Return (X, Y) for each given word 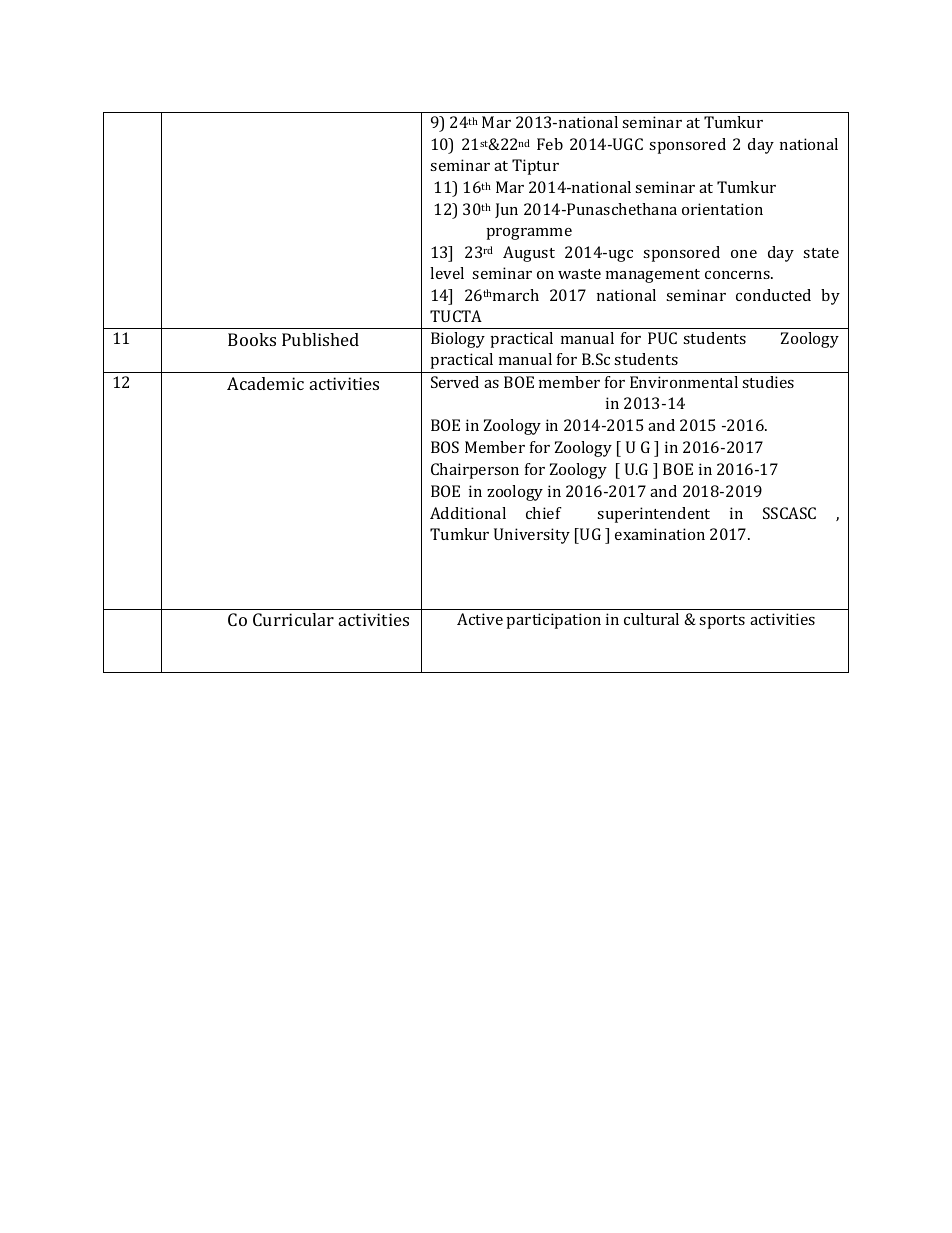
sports (722, 622)
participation (554, 621)
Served (455, 382)
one (744, 254)
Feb (550, 144)
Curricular (293, 619)
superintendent (653, 515)
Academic (265, 383)
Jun (506, 210)
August (529, 254)
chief (544, 513)
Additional (468, 513)
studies (768, 382)
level (447, 273)
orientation (722, 209)
